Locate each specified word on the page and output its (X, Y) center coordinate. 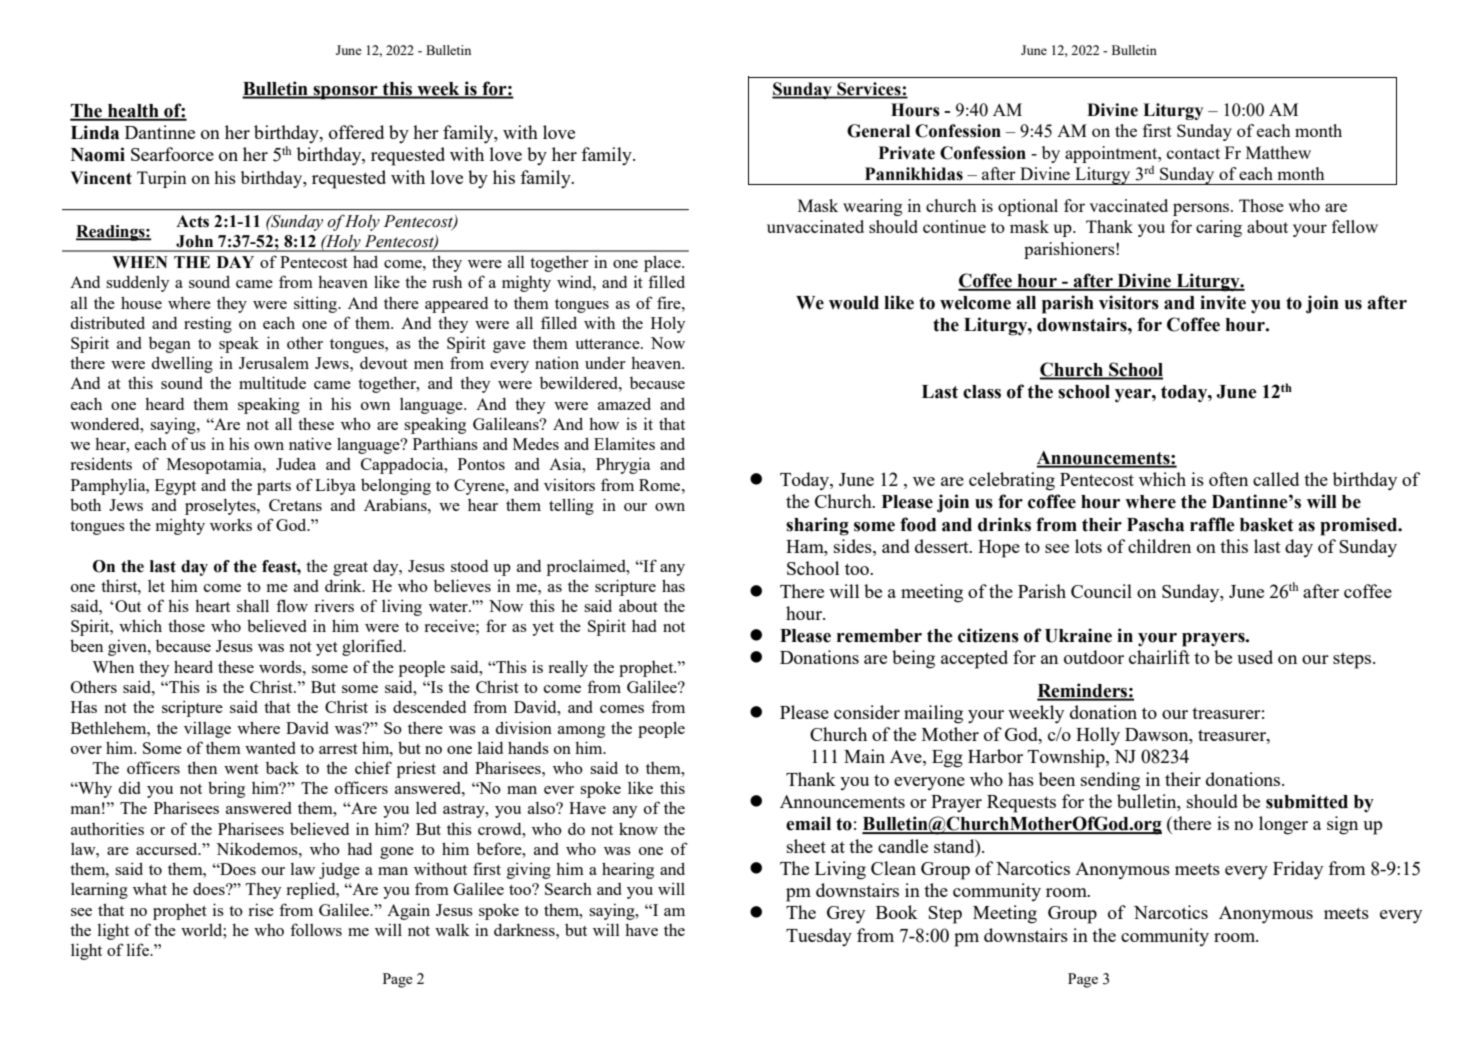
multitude (272, 382)
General (878, 131)
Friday (1298, 870)
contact (1193, 153)
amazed (624, 403)
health (133, 112)
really (568, 668)
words (281, 666)
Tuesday (819, 937)
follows (316, 929)
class (982, 392)
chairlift (1159, 657)
